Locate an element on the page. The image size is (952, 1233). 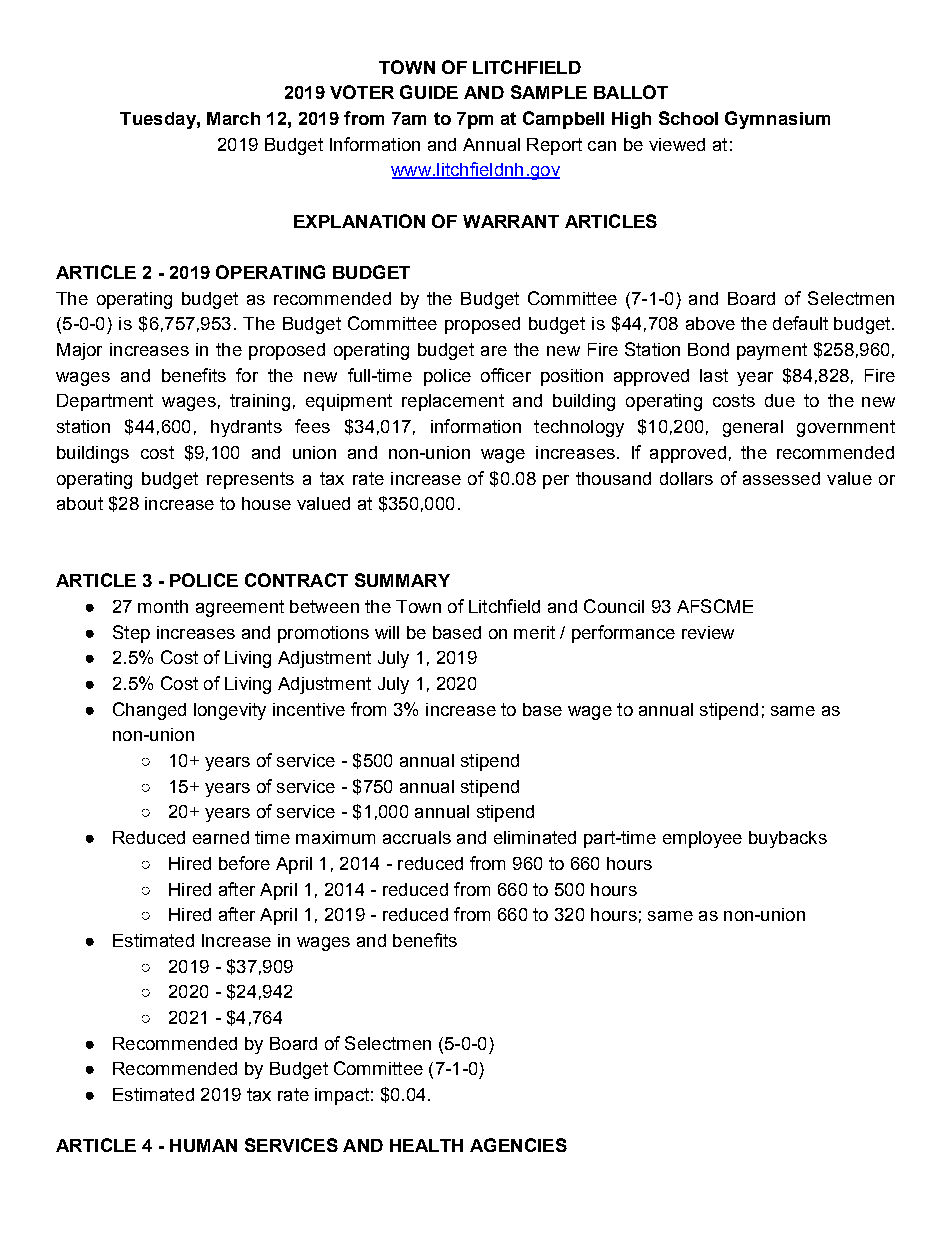
month is located at coordinates (163, 606).
